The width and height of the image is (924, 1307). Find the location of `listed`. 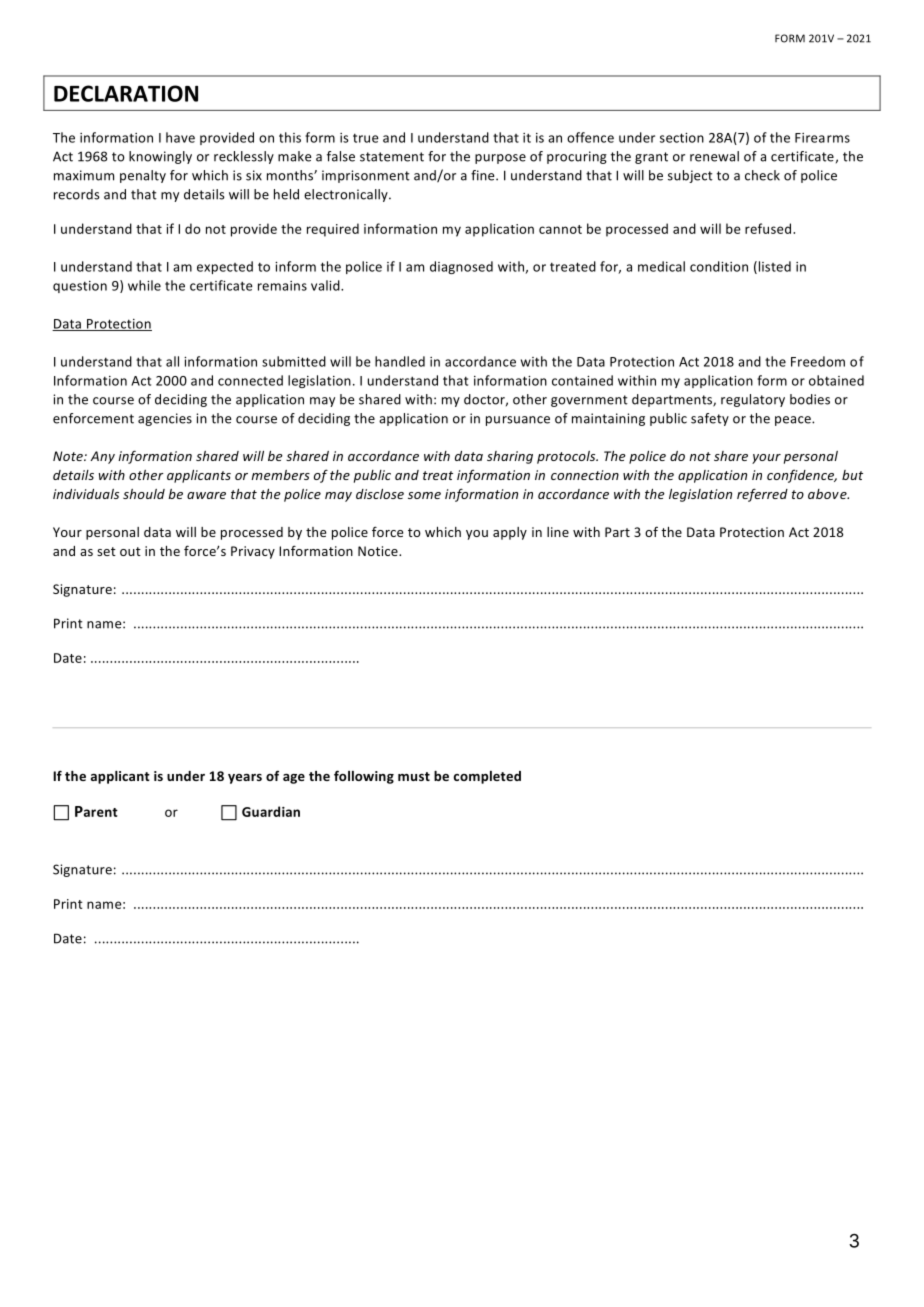

listed is located at coordinates (773, 267).
